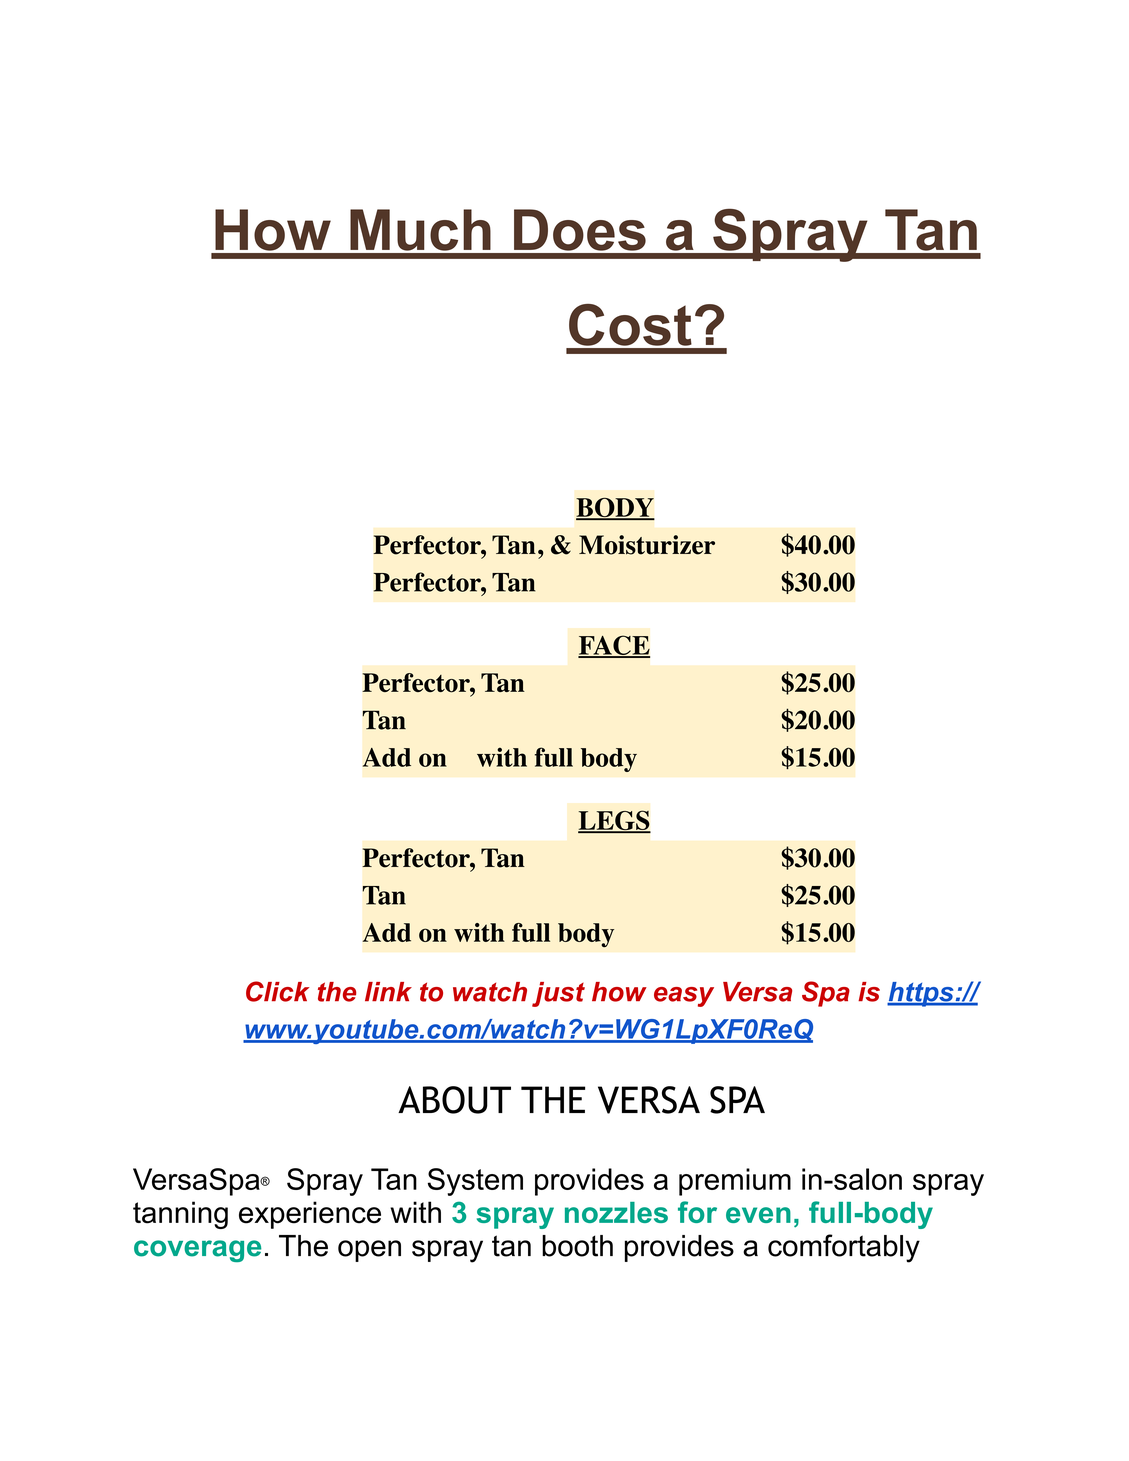  Describe the element at coordinates (558, 994) in the screenshot. I see `just` at that location.
